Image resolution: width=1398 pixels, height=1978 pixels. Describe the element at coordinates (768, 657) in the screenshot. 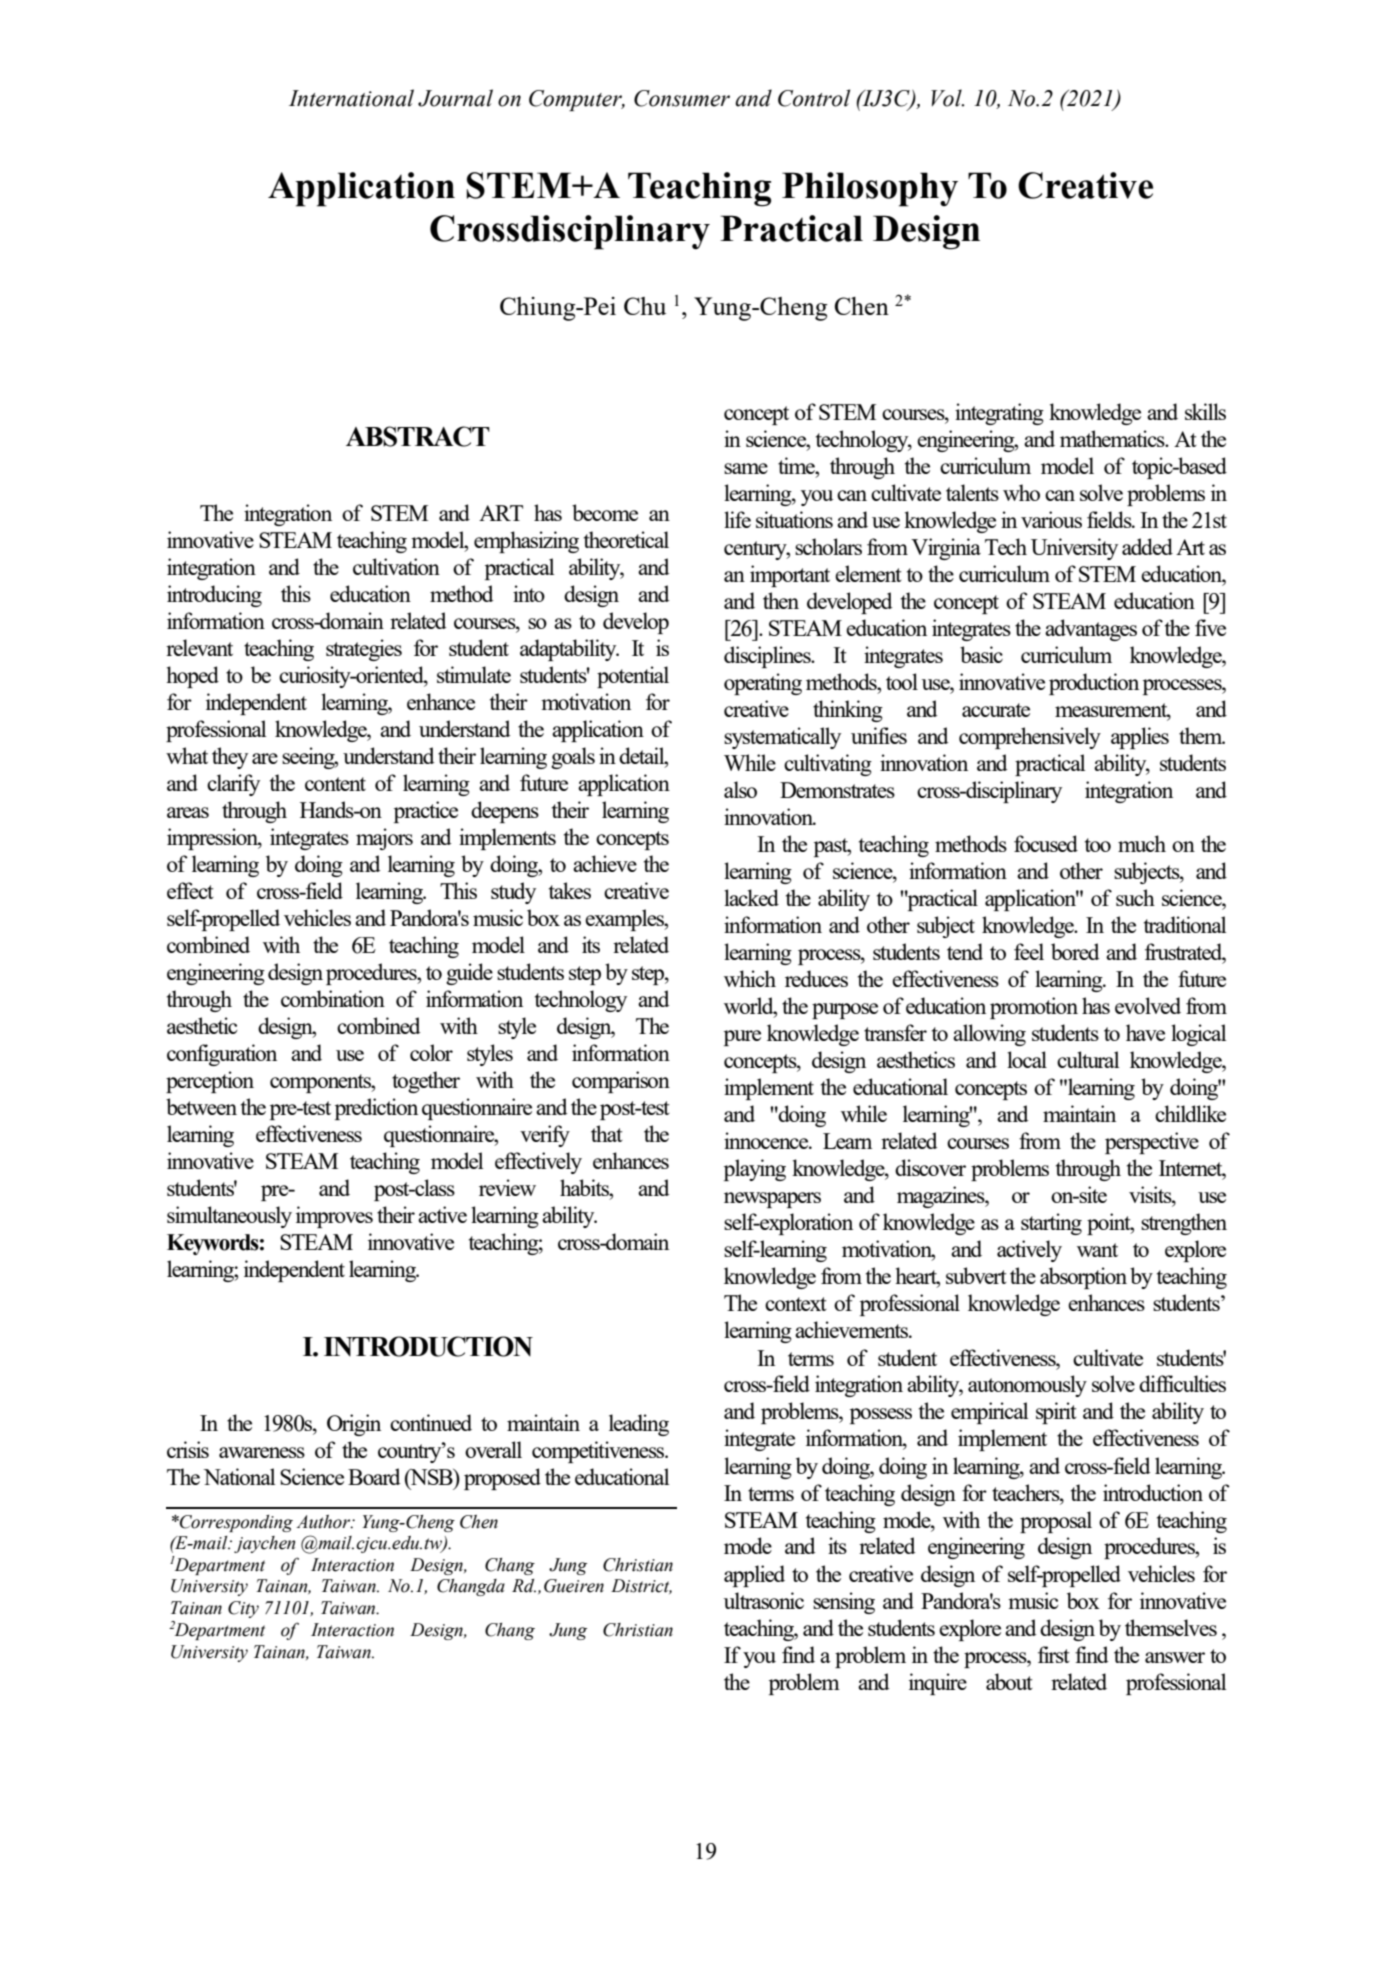

I see `disciplines` at that location.
